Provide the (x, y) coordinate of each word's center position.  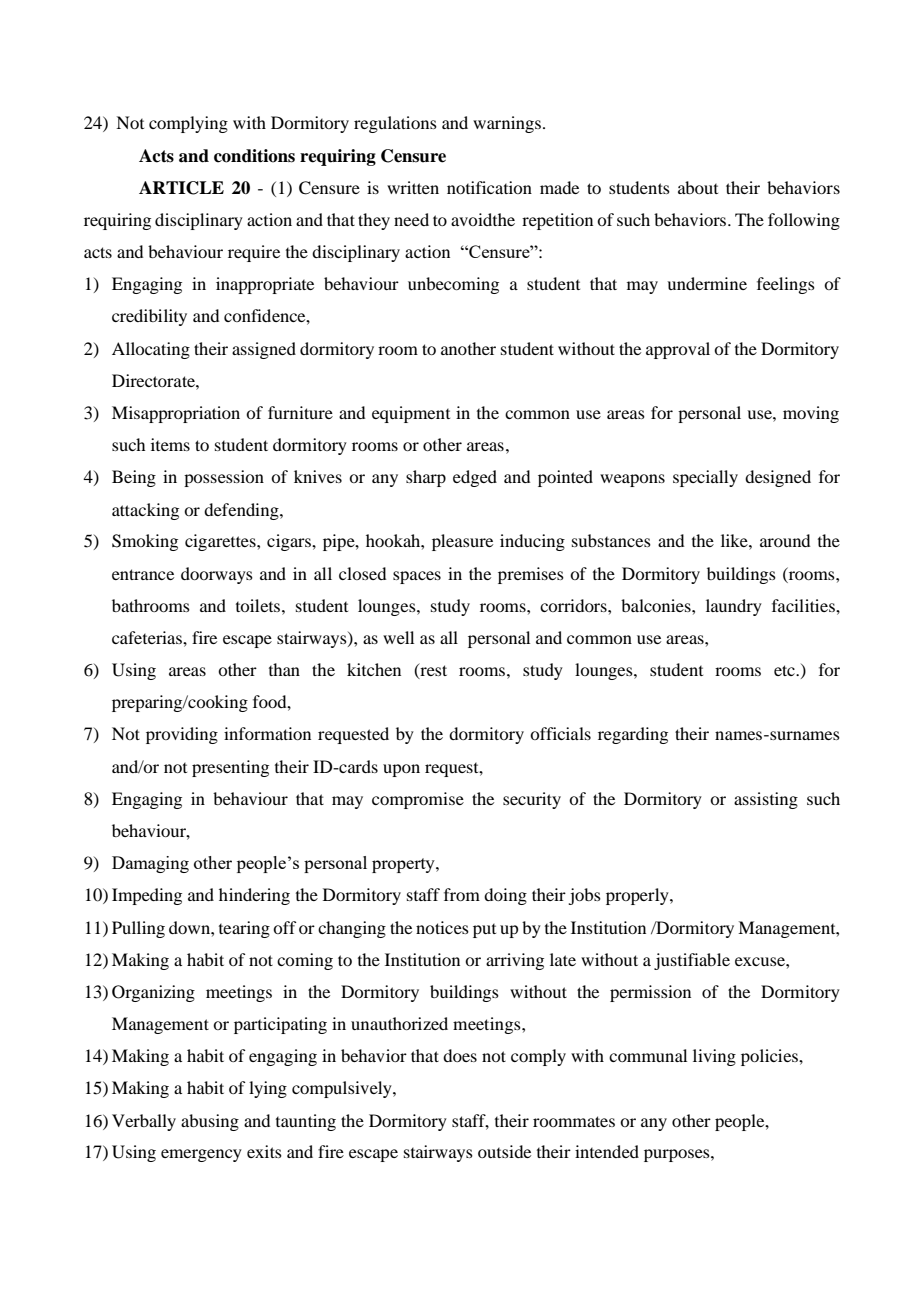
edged (475, 478)
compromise (418, 800)
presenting (230, 768)
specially (705, 478)
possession (224, 478)
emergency (201, 1155)
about (698, 187)
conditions (254, 156)
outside (504, 1151)
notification (489, 187)
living (714, 1057)
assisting (766, 800)
